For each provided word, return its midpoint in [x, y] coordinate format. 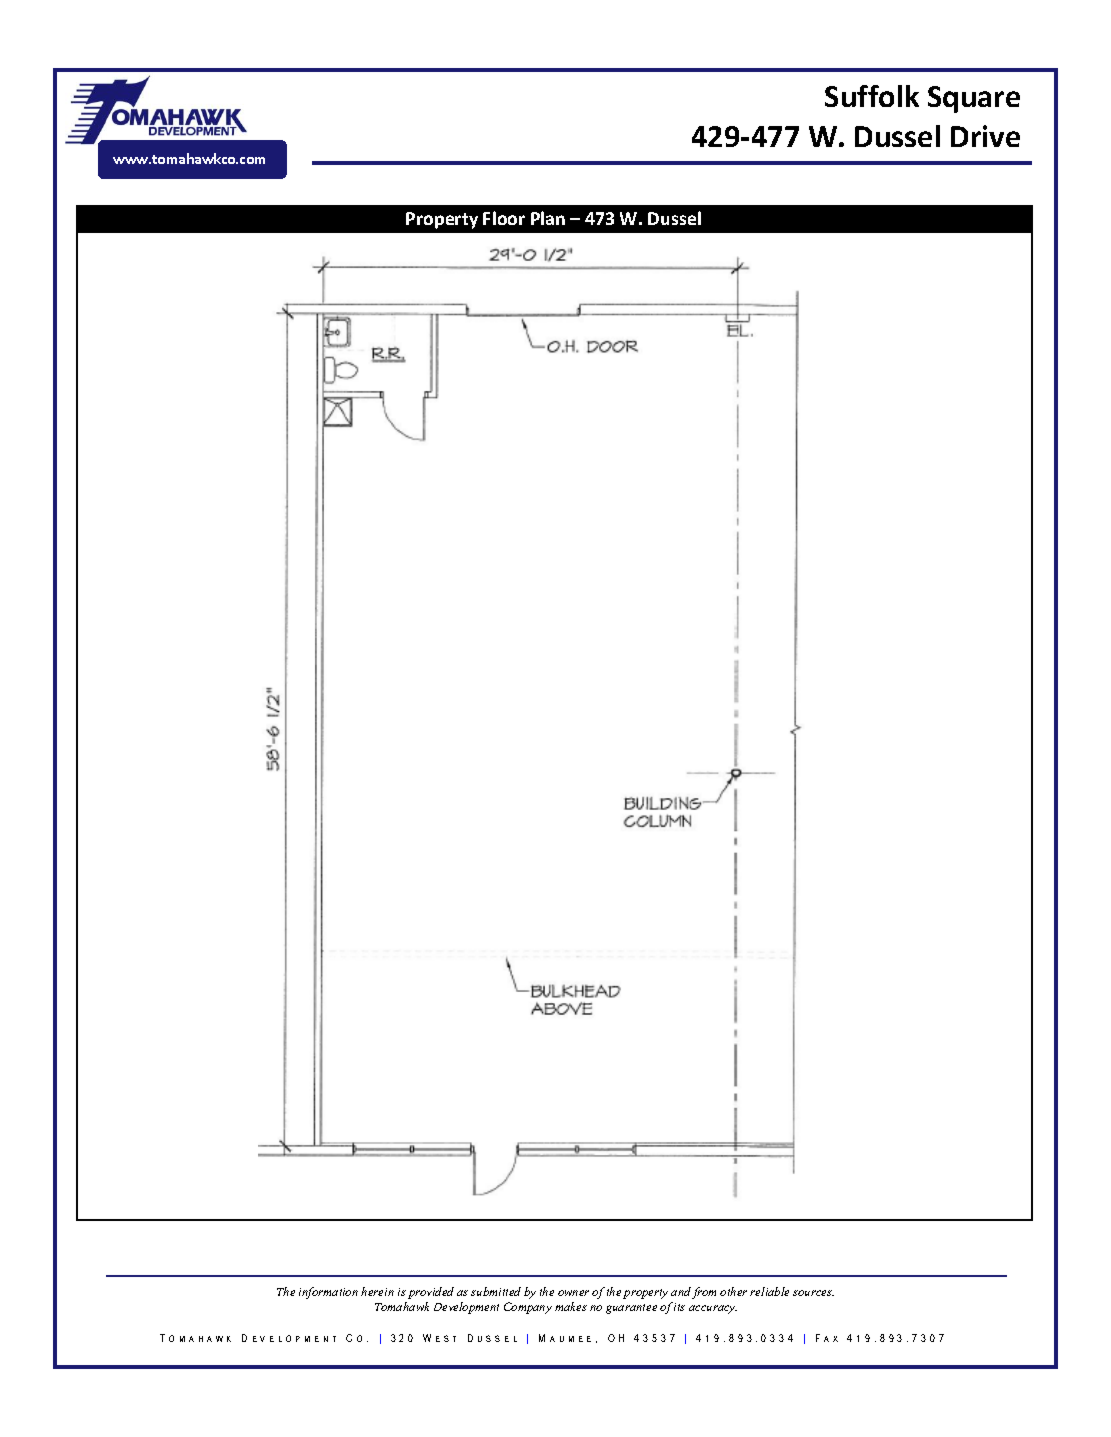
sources [813, 1293]
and [681, 1291]
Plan [548, 218]
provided [431, 1293]
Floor [504, 218]
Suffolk [872, 96]
